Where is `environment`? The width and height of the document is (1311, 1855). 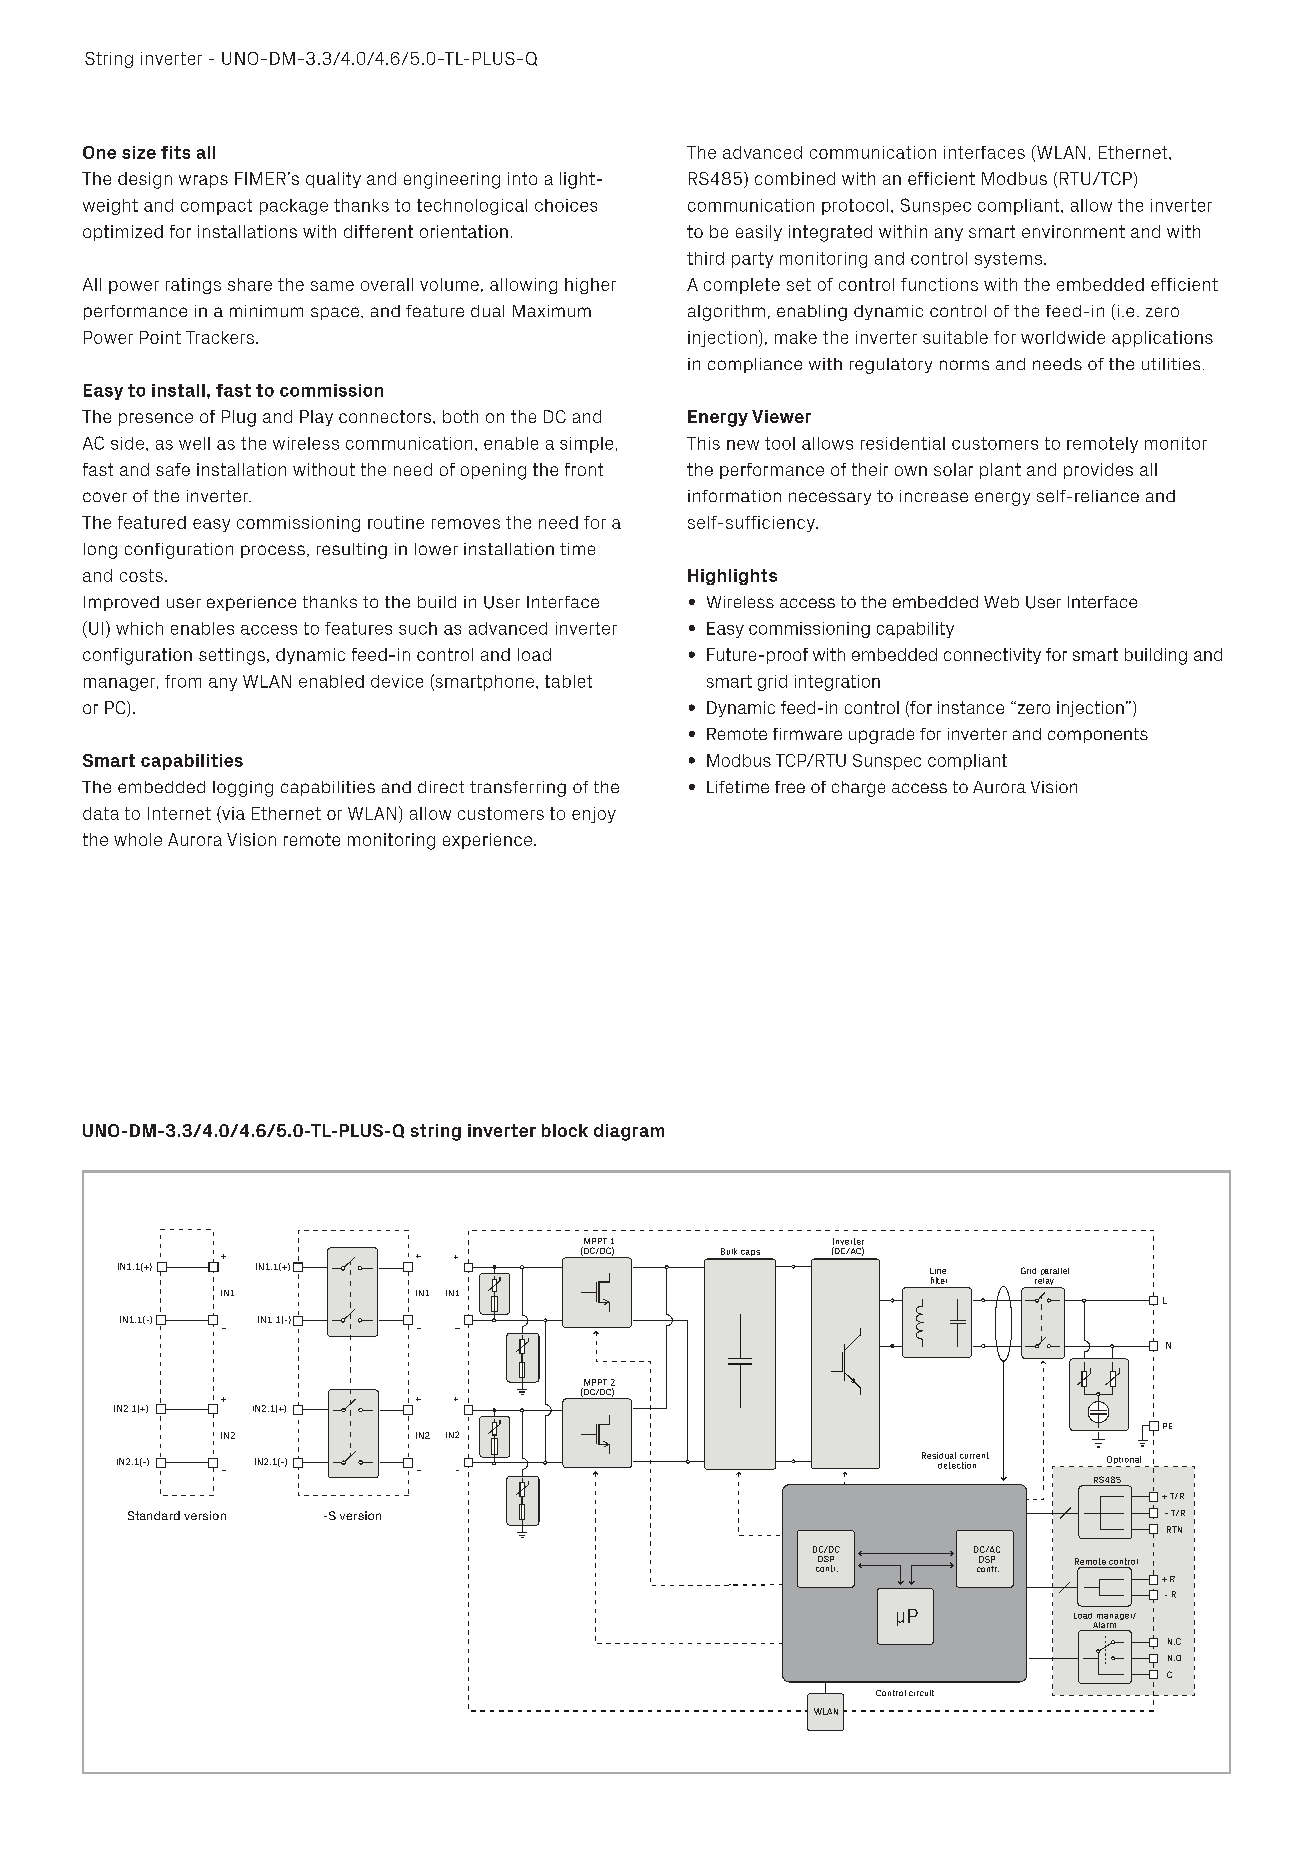
environment is located at coordinates (1073, 231).
